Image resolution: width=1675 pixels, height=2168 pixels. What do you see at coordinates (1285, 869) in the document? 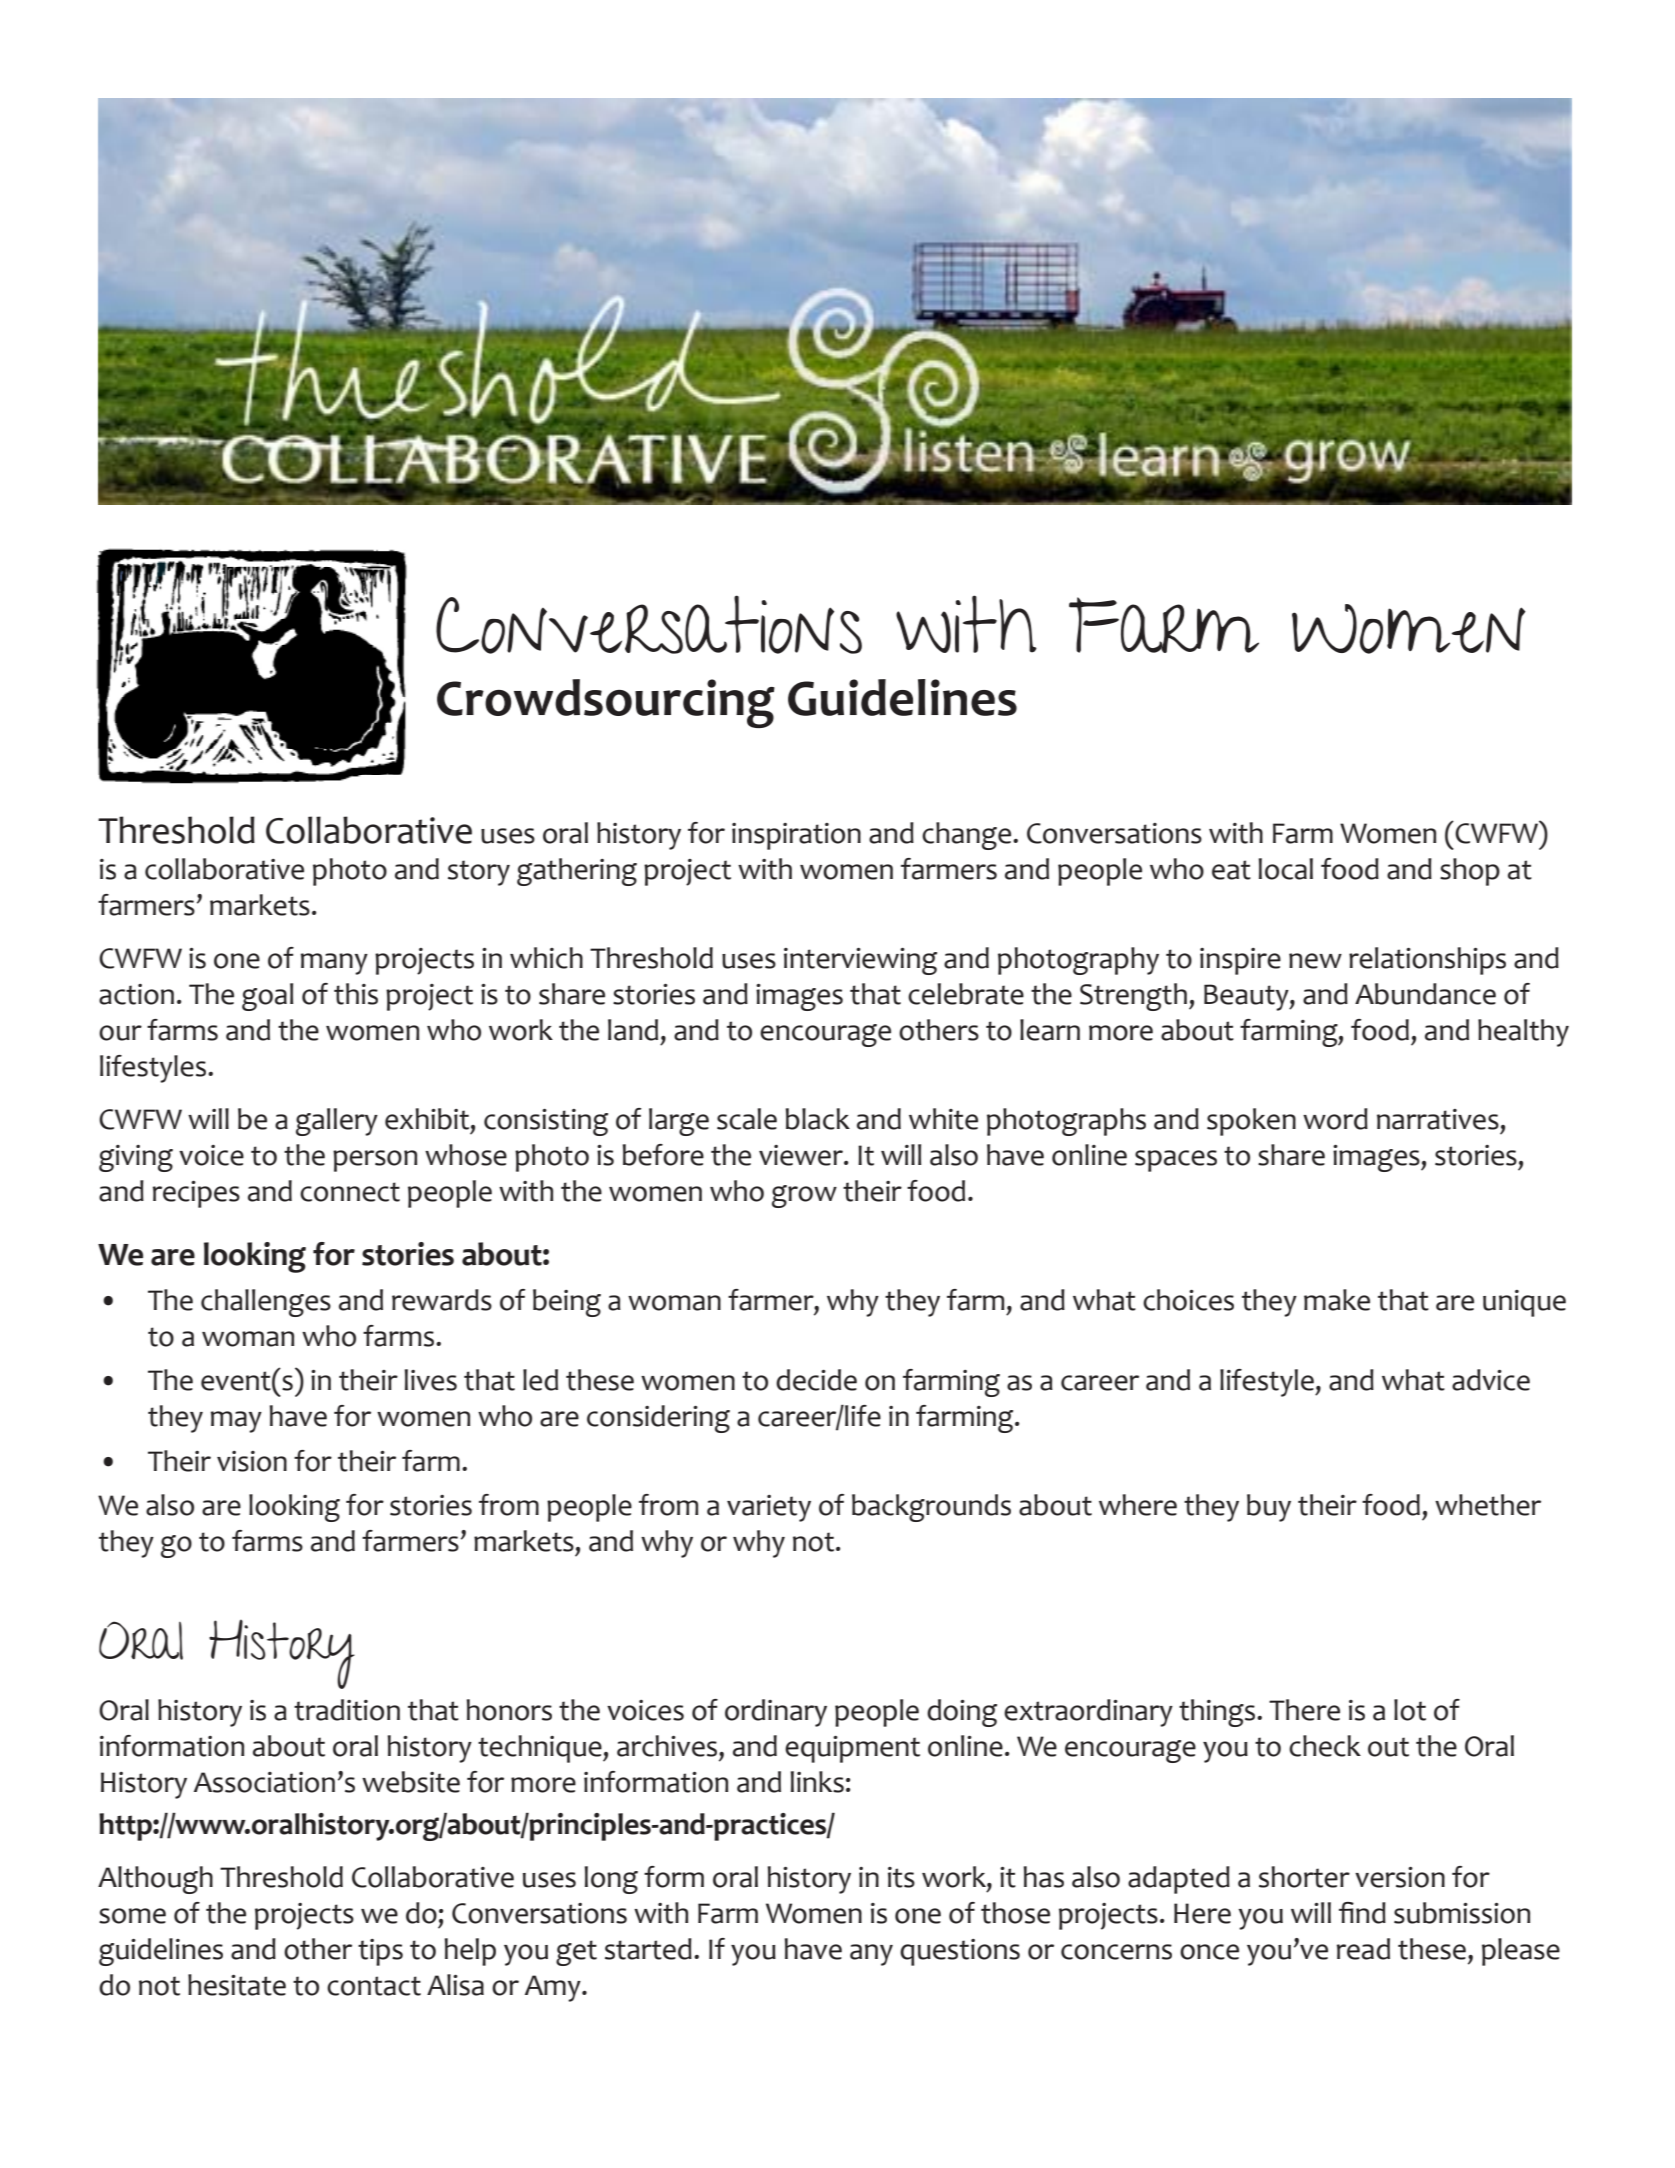
I see `local` at bounding box center [1285, 869].
